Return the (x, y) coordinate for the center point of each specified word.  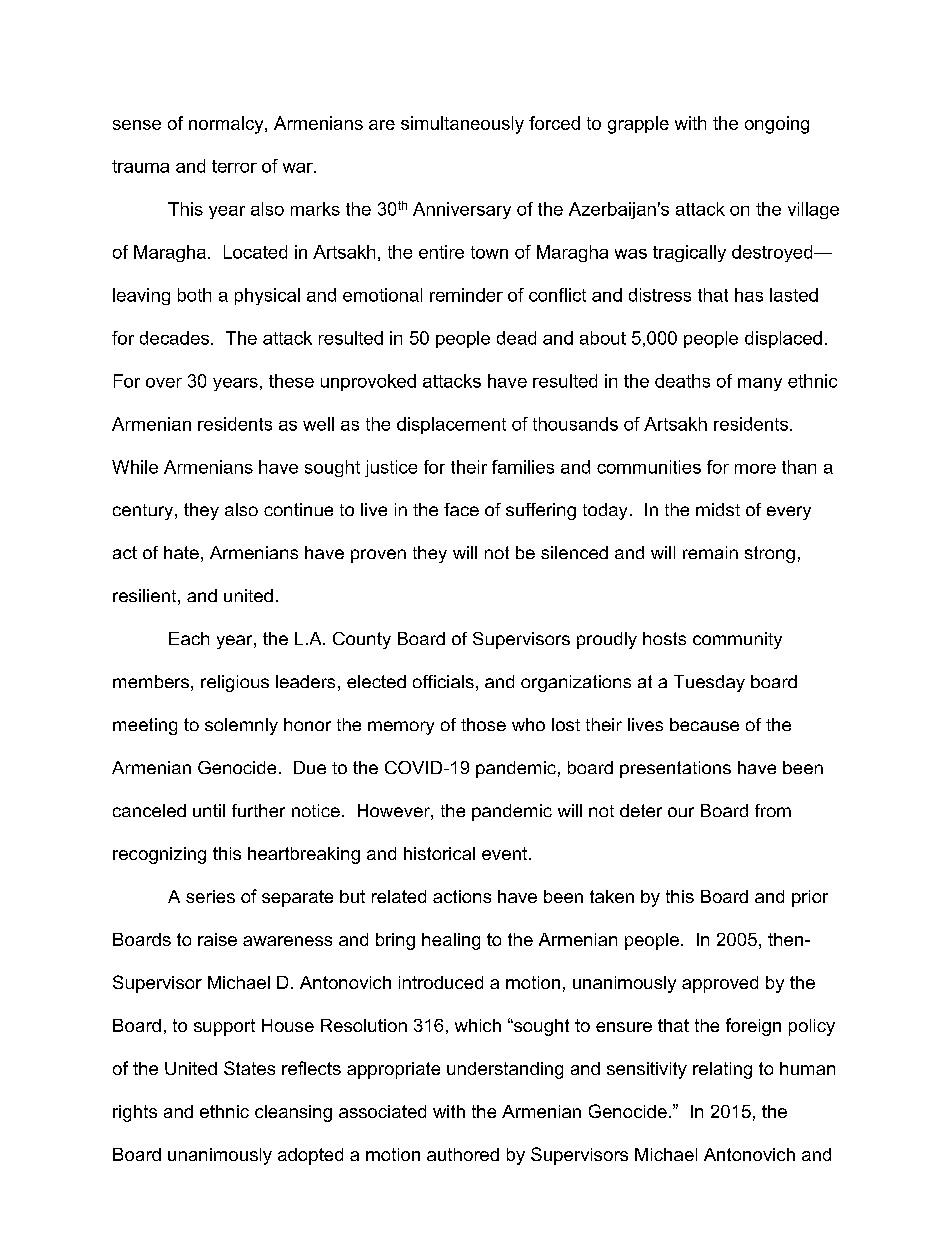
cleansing (293, 1113)
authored (463, 1154)
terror (234, 166)
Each (189, 638)
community (737, 640)
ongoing (777, 125)
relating (722, 1070)
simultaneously (462, 125)
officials (443, 681)
